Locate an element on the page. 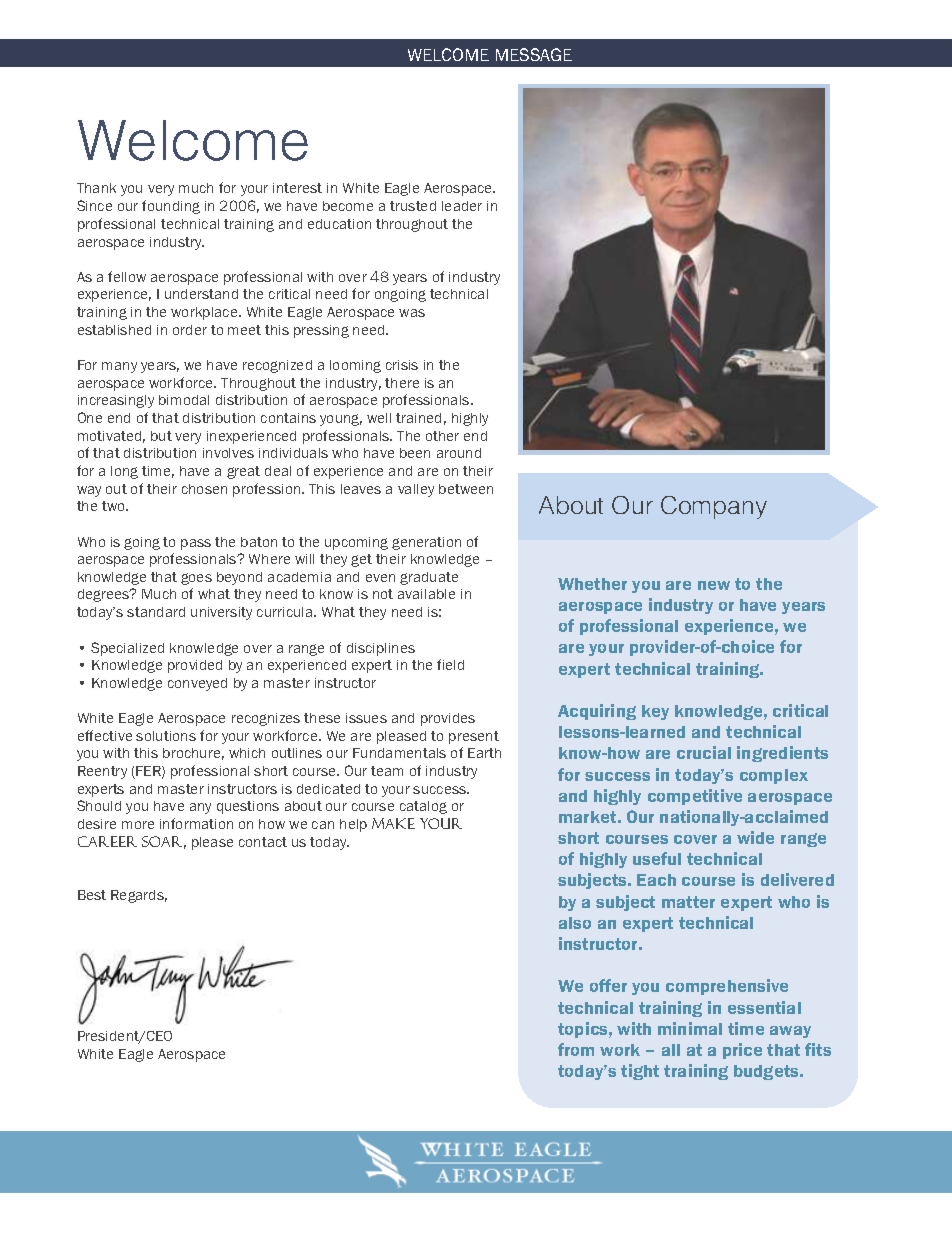  Company is located at coordinates (714, 507).
